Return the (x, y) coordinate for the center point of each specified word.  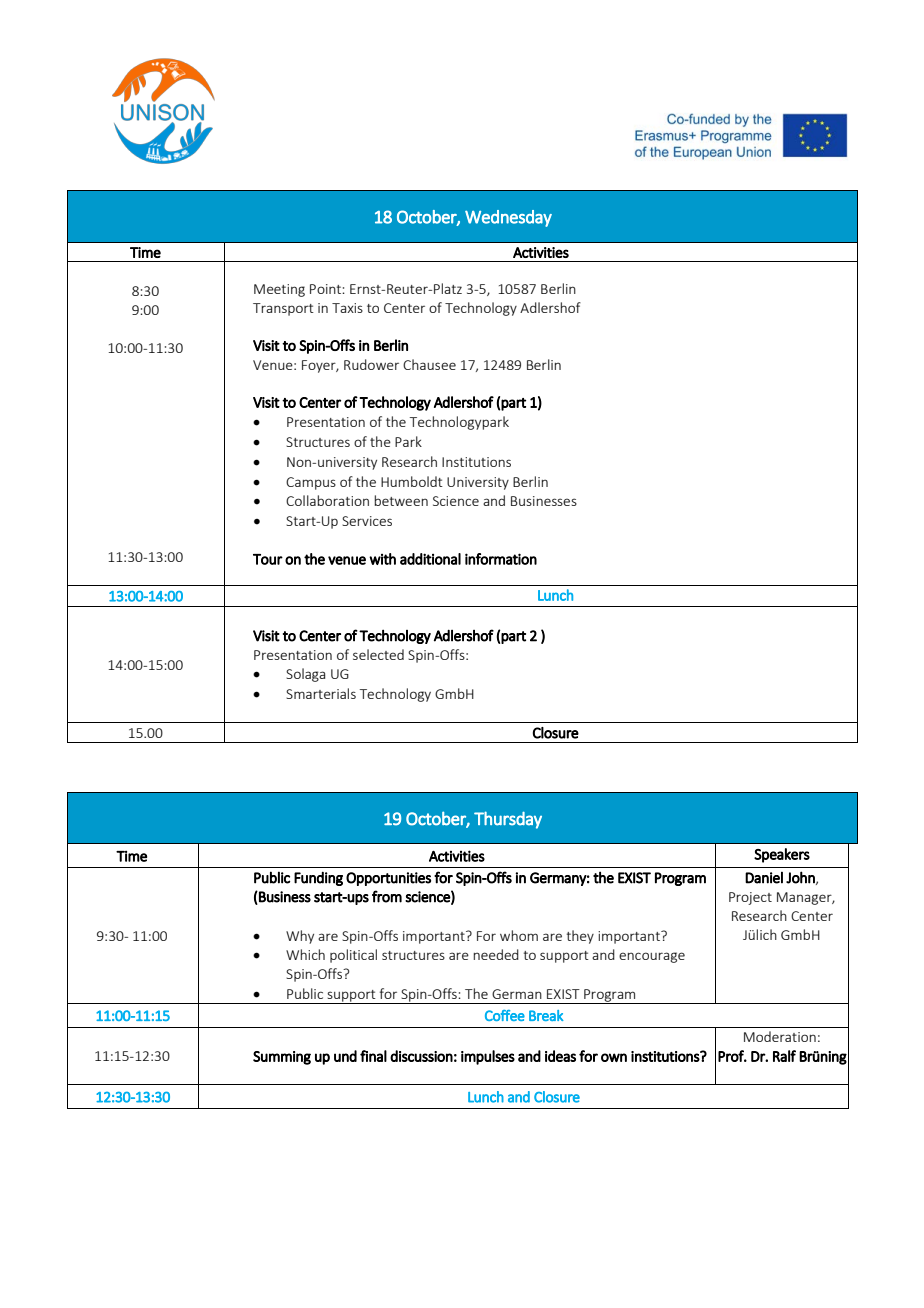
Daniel (764, 877)
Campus (311, 483)
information (501, 559)
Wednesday (508, 218)
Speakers (782, 855)
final (373, 1056)
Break (546, 1015)
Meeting (279, 290)
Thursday (508, 820)
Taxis (347, 308)
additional (430, 559)
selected (378, 654)
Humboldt (412, 481)
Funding (318, 878)
